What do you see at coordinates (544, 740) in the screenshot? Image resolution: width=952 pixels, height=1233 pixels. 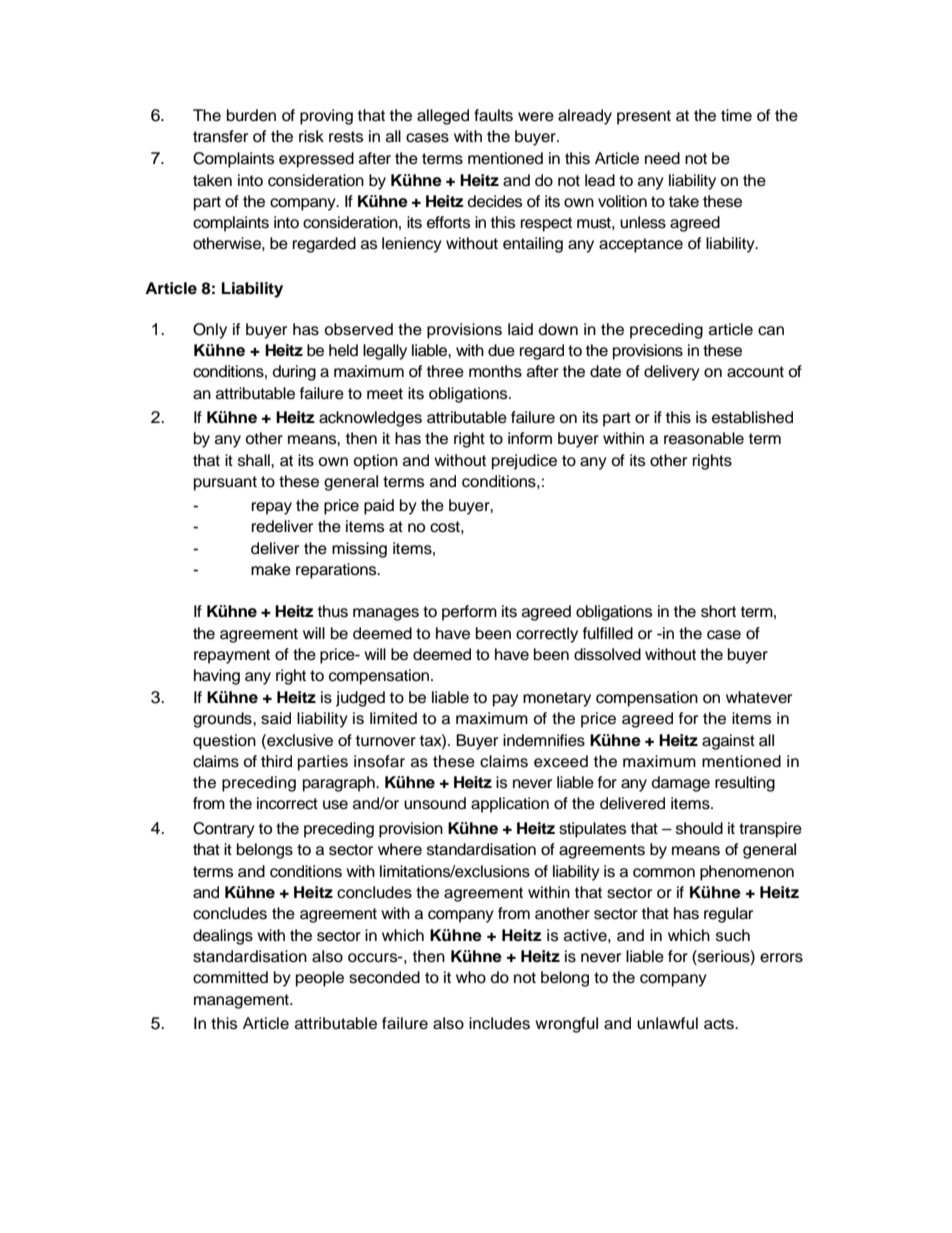 I see `indemnifies` at bounding box center [544, 740].
